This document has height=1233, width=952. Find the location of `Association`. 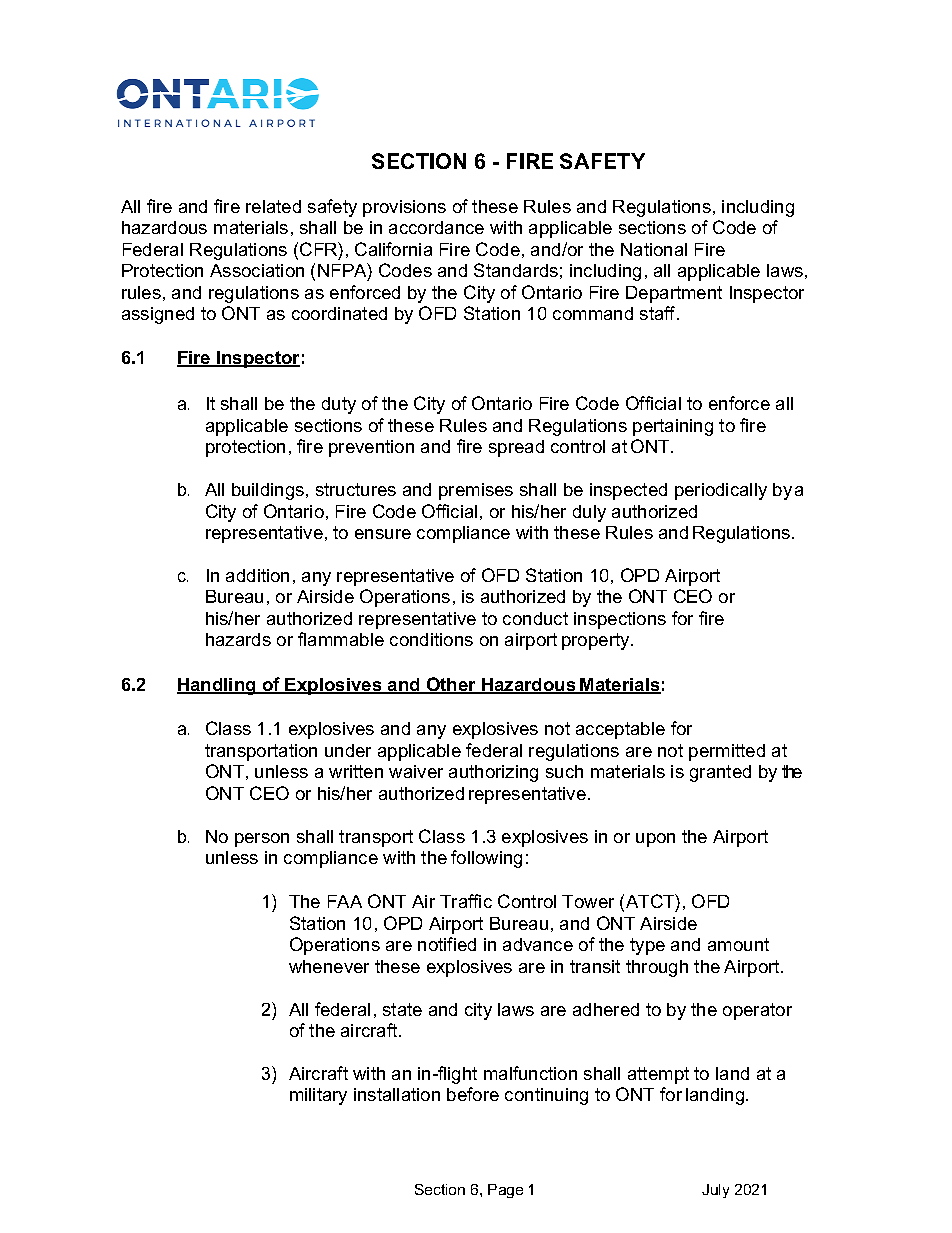

Association is located at coordinates (257, 270).
